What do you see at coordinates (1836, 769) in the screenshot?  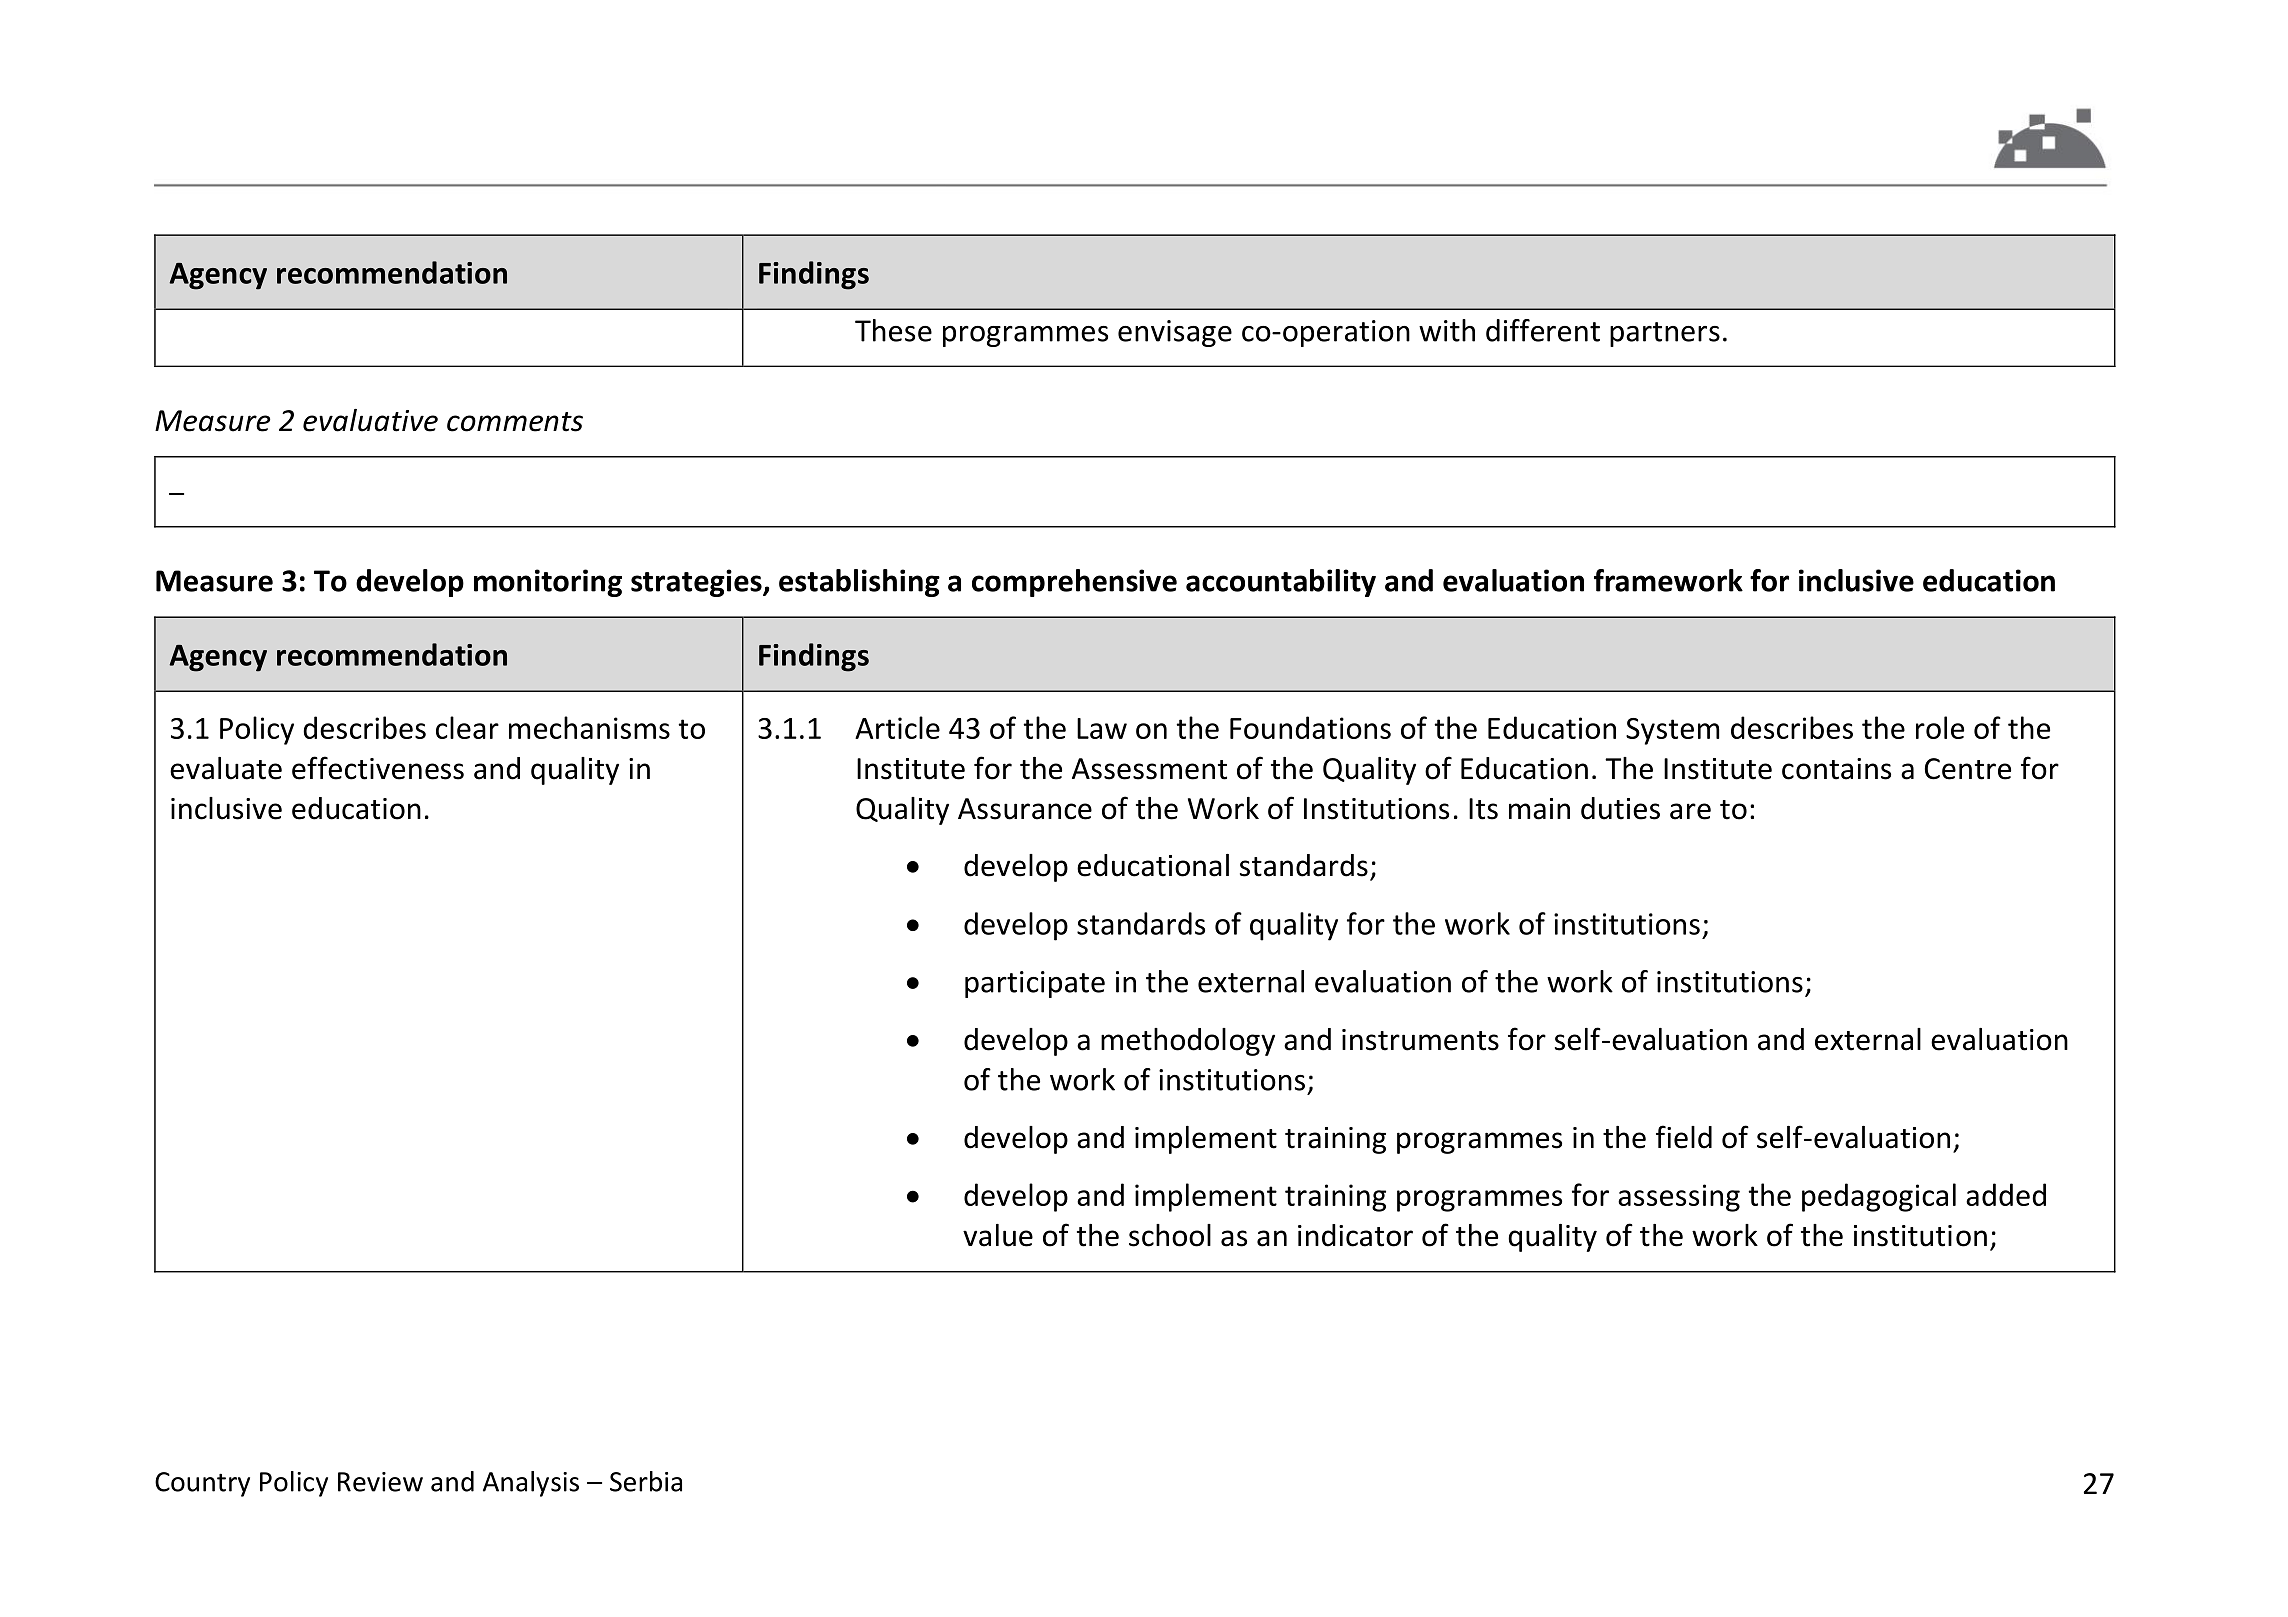 I see `contains` at bounding box center [1836, 769].
